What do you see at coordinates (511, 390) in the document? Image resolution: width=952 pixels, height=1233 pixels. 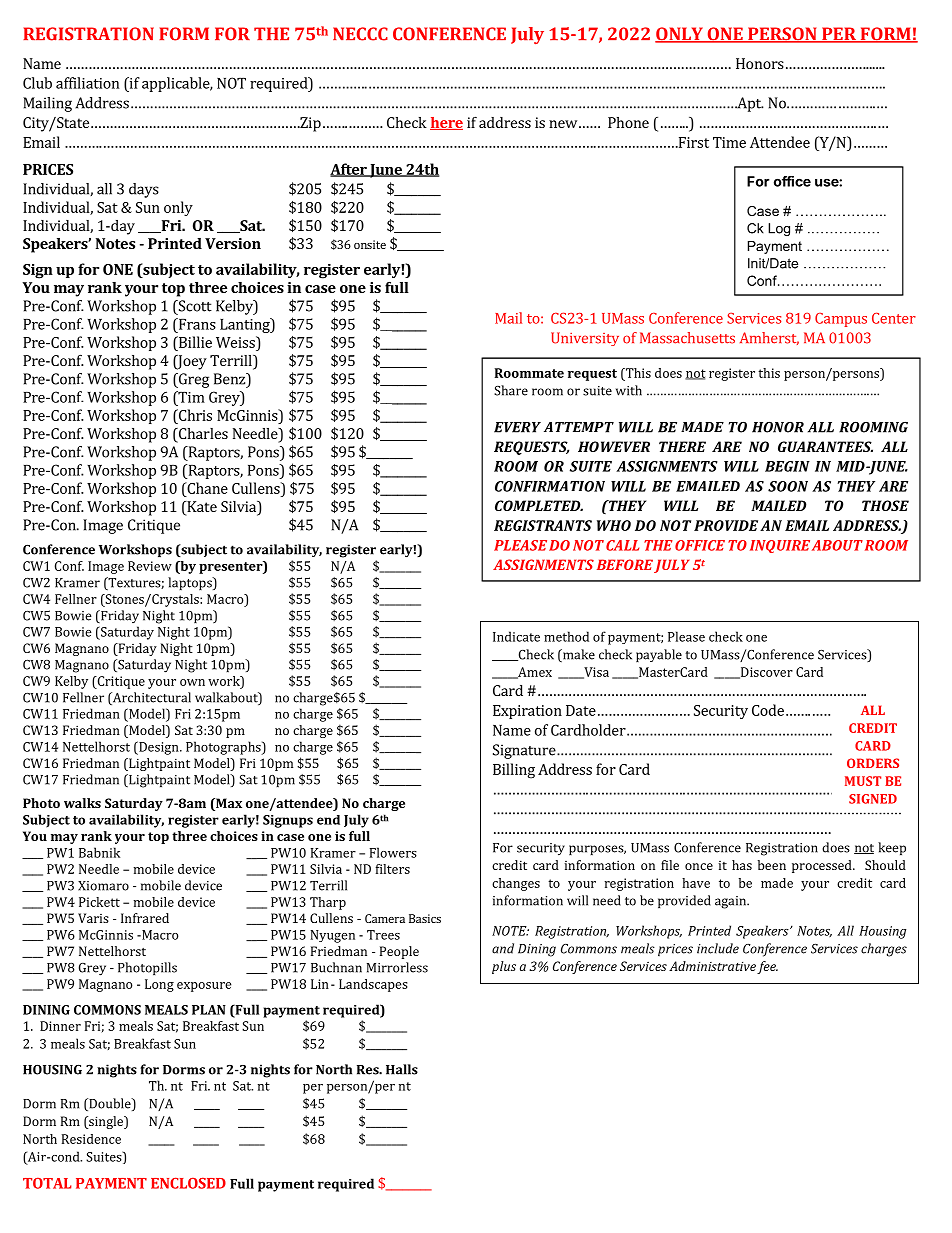 I see `Share` at bounding box center [511, 390].
